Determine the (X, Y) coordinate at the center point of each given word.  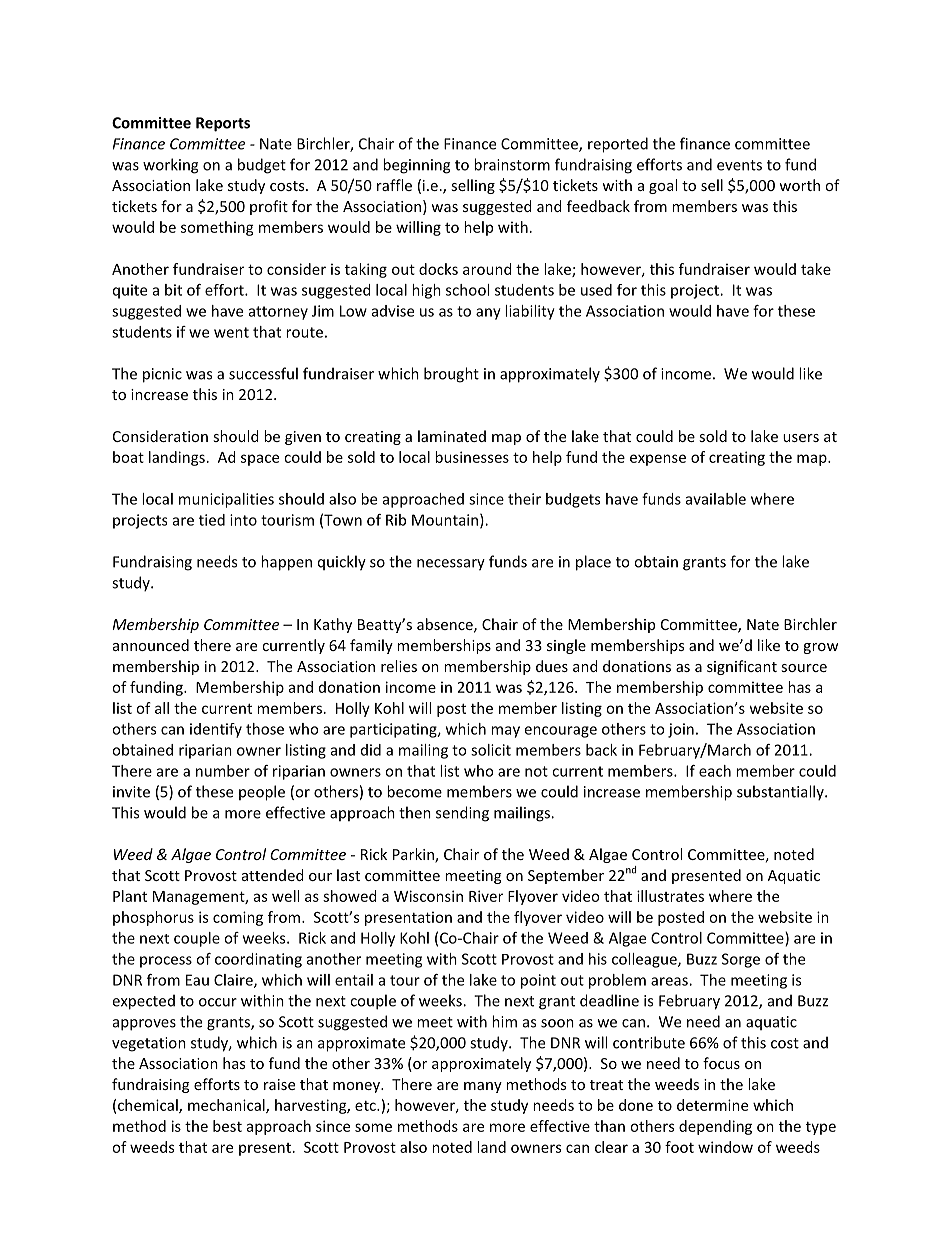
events (739, 165)
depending (715, 1127)
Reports (223, 124)
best (227, 1126)
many (483, 1087)
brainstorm (512, 164)
